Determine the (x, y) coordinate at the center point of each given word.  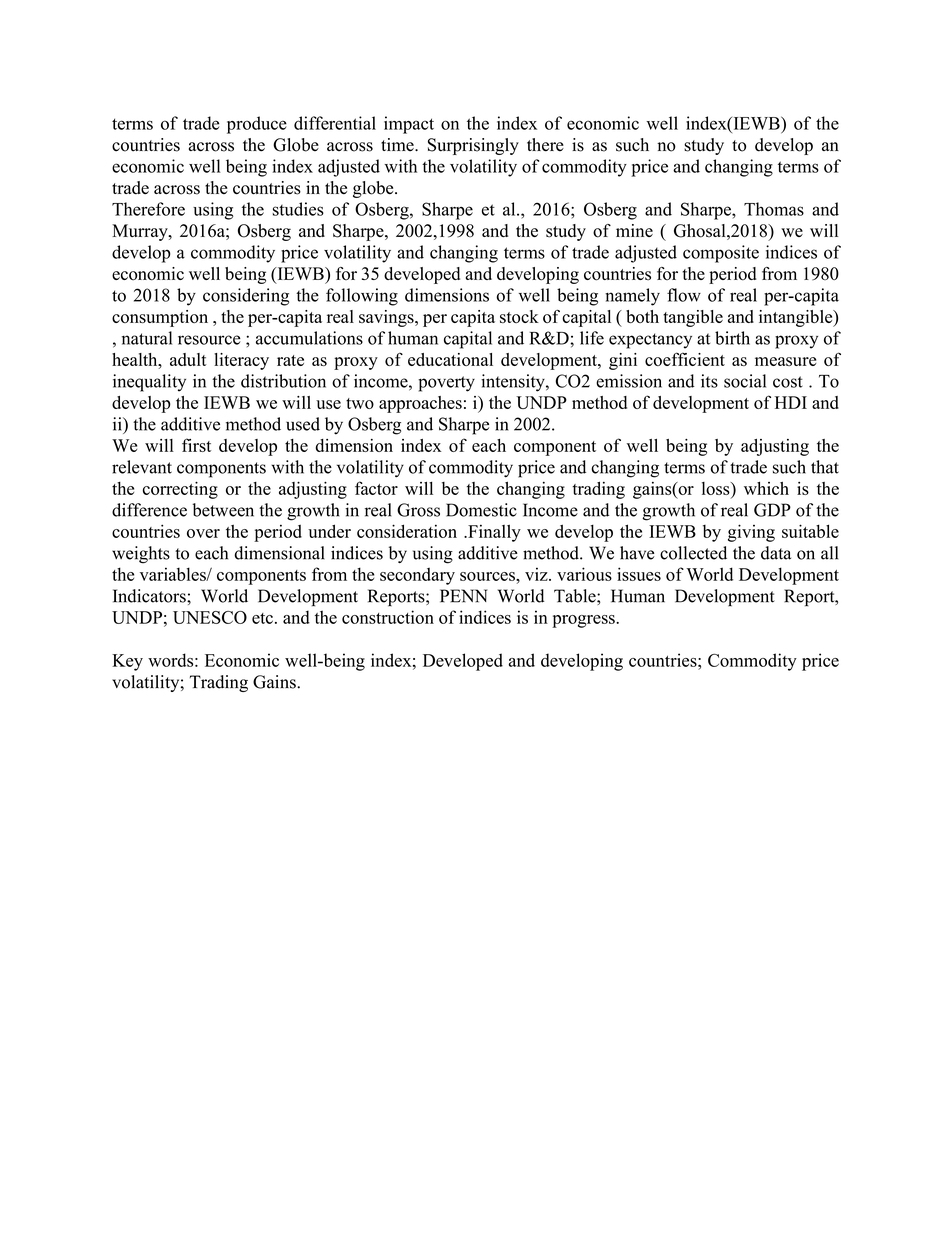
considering (246, 297)
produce (257, 125)
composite (721, 254)
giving (751, 533)
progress (584, 621)
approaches (420, 404)
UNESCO (210, 617)
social (745, 381)
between (223, 510)
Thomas (774, 209)
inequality (149, 383)
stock (519, 316)
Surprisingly (473, 146)
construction (388, 617)
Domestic (481, 510)
